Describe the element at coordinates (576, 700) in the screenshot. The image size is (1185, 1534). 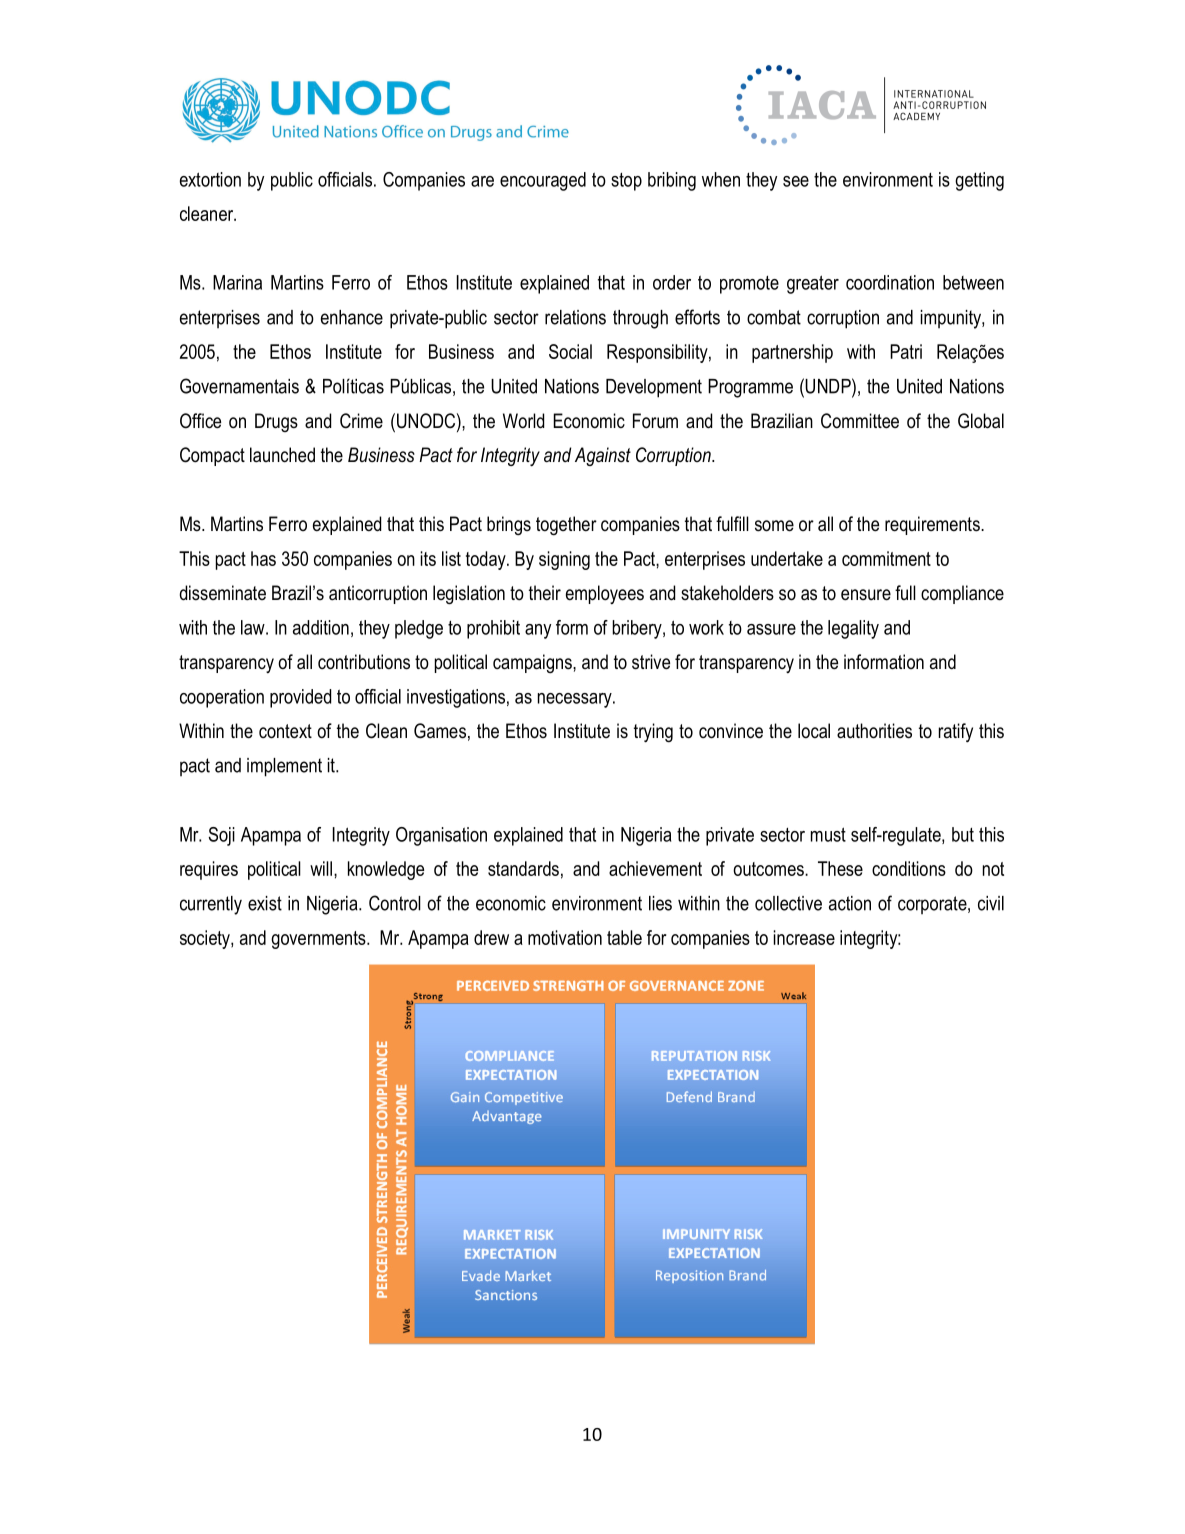
I see `necessary` at that location.
